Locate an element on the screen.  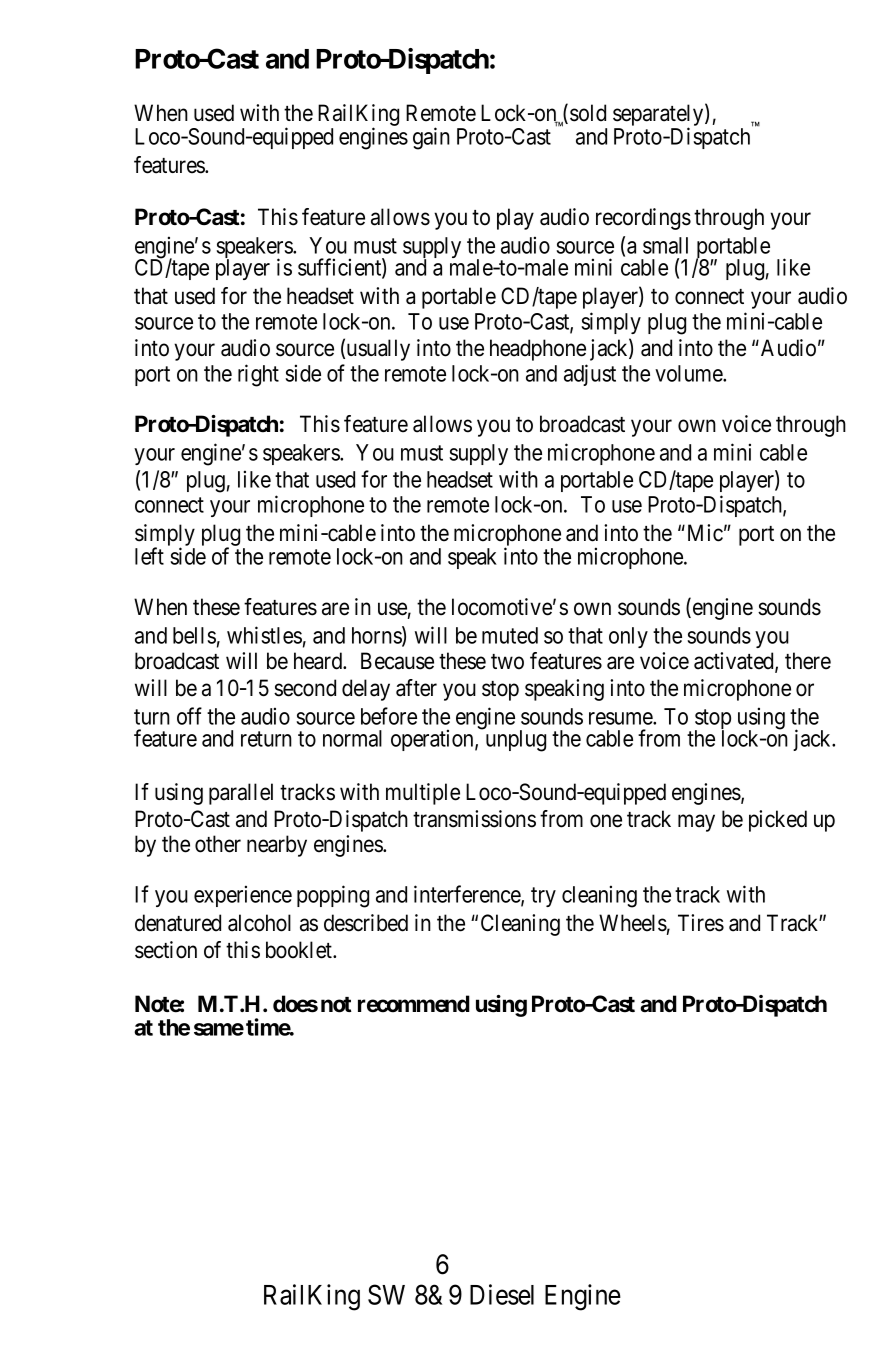
sold is located at coordinates (588, 113).
